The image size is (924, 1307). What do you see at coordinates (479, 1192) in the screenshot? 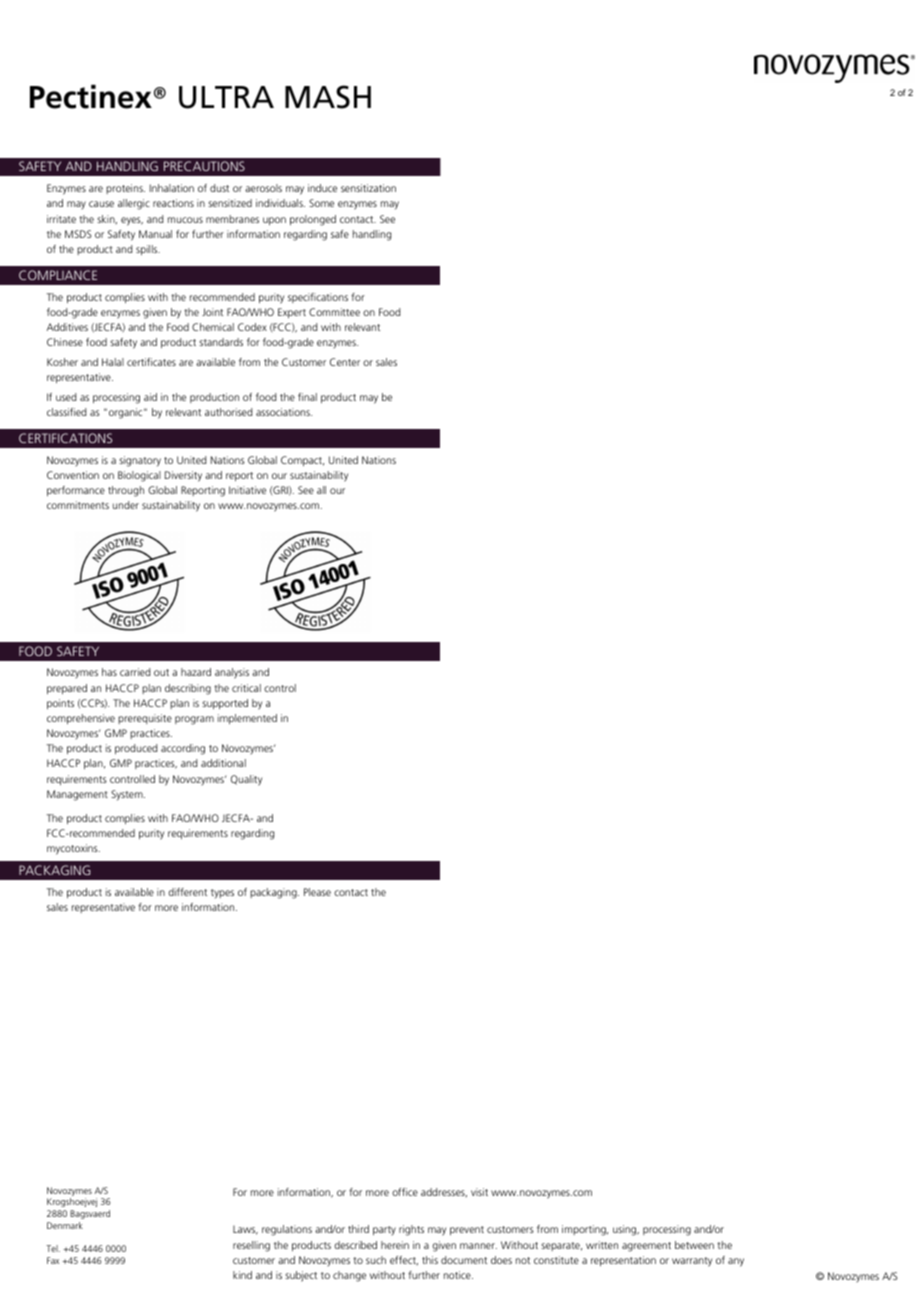
I see `visit` at bounding box center [479, 1192].
